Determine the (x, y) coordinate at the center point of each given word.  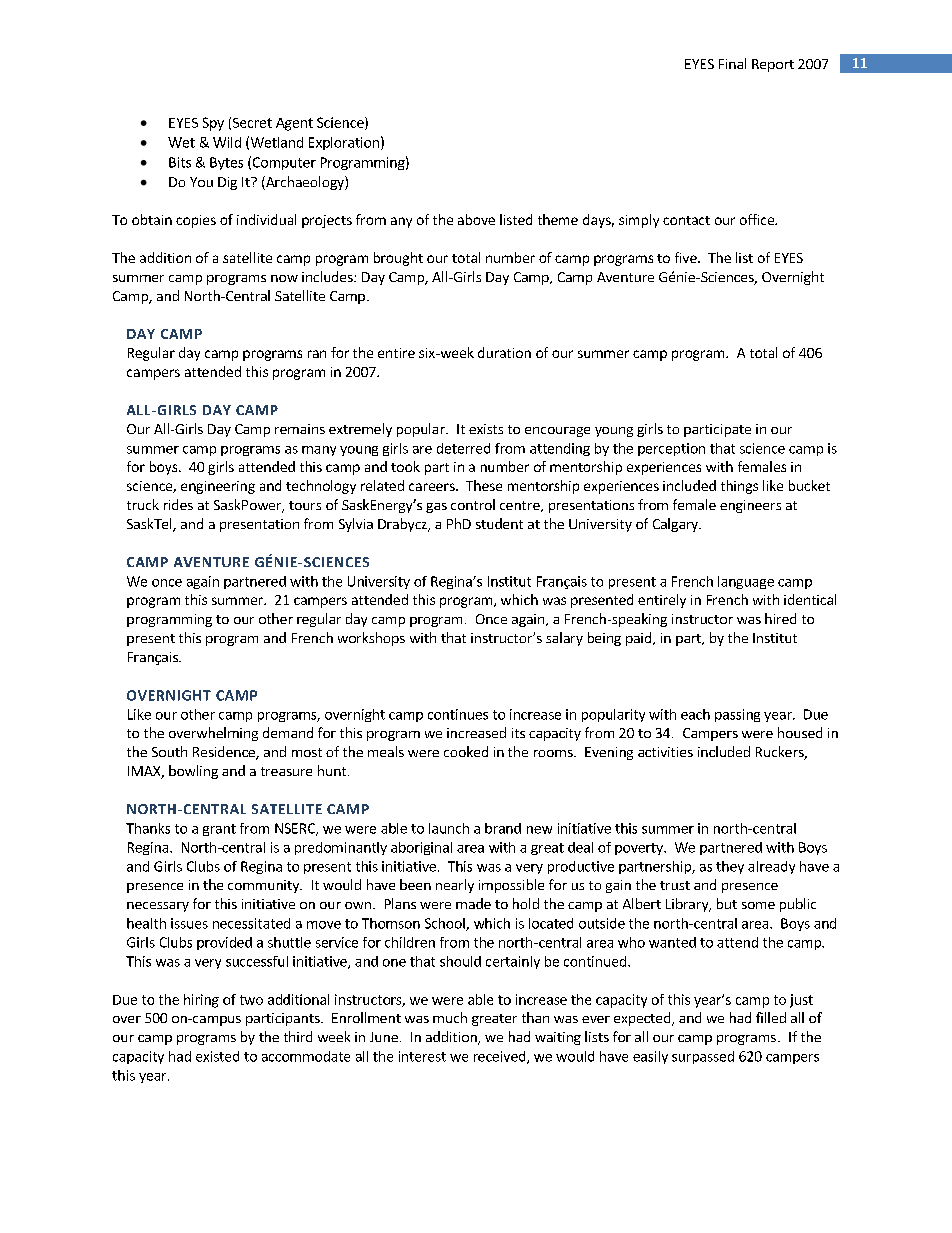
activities (665, 752)
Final (732, 63)
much (450, 1017)
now (284, 278)
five (687, 257)
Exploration (344, 143)
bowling (193, 772)
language (746, 582)
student (499, 523)
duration (504, 352)
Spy (213, 124)
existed (217, 1056)
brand (503, 828)
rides (178, 504)
